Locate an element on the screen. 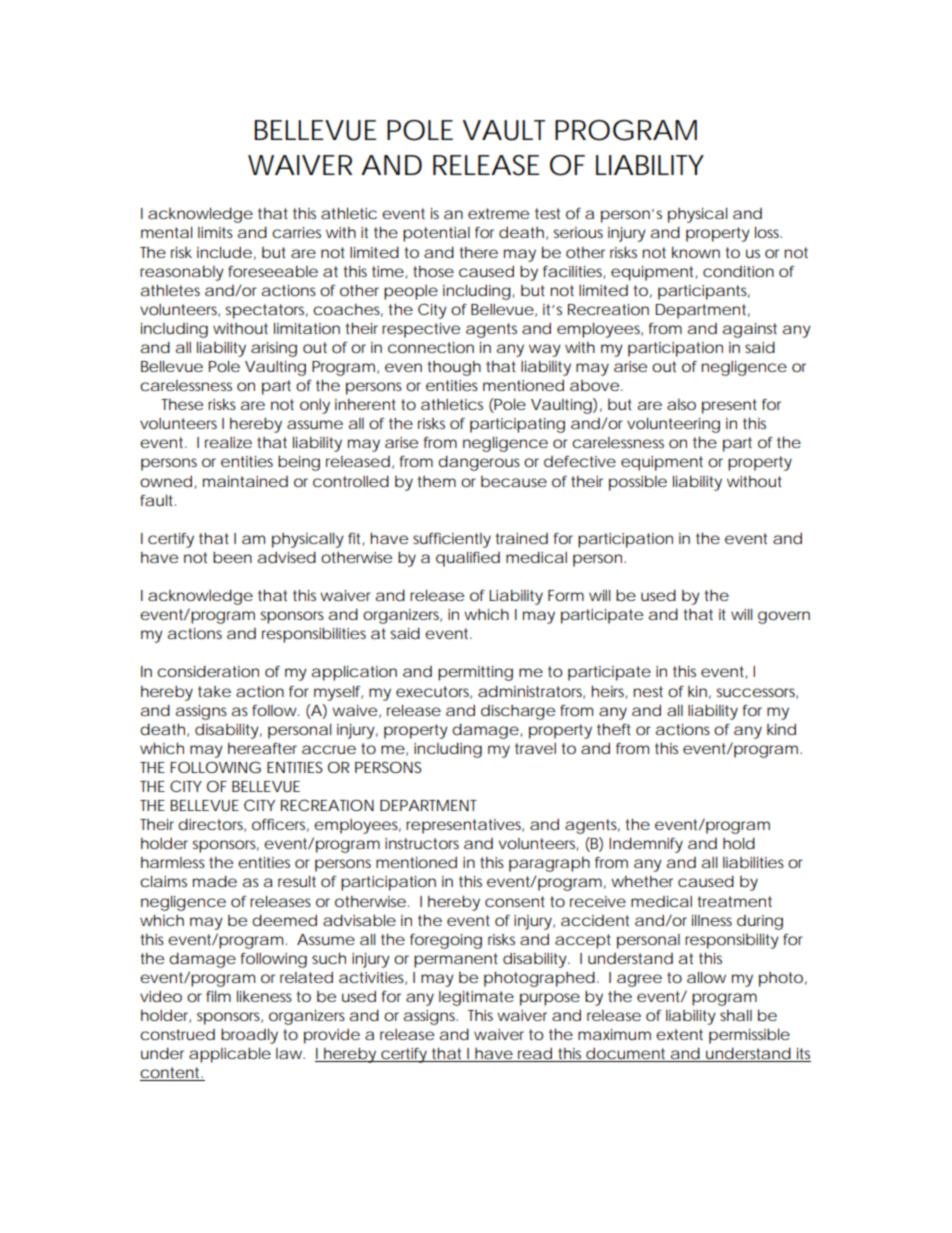 The height and width of the screenshot is (1233, 952). possible is located at coordinates (638, 483).
